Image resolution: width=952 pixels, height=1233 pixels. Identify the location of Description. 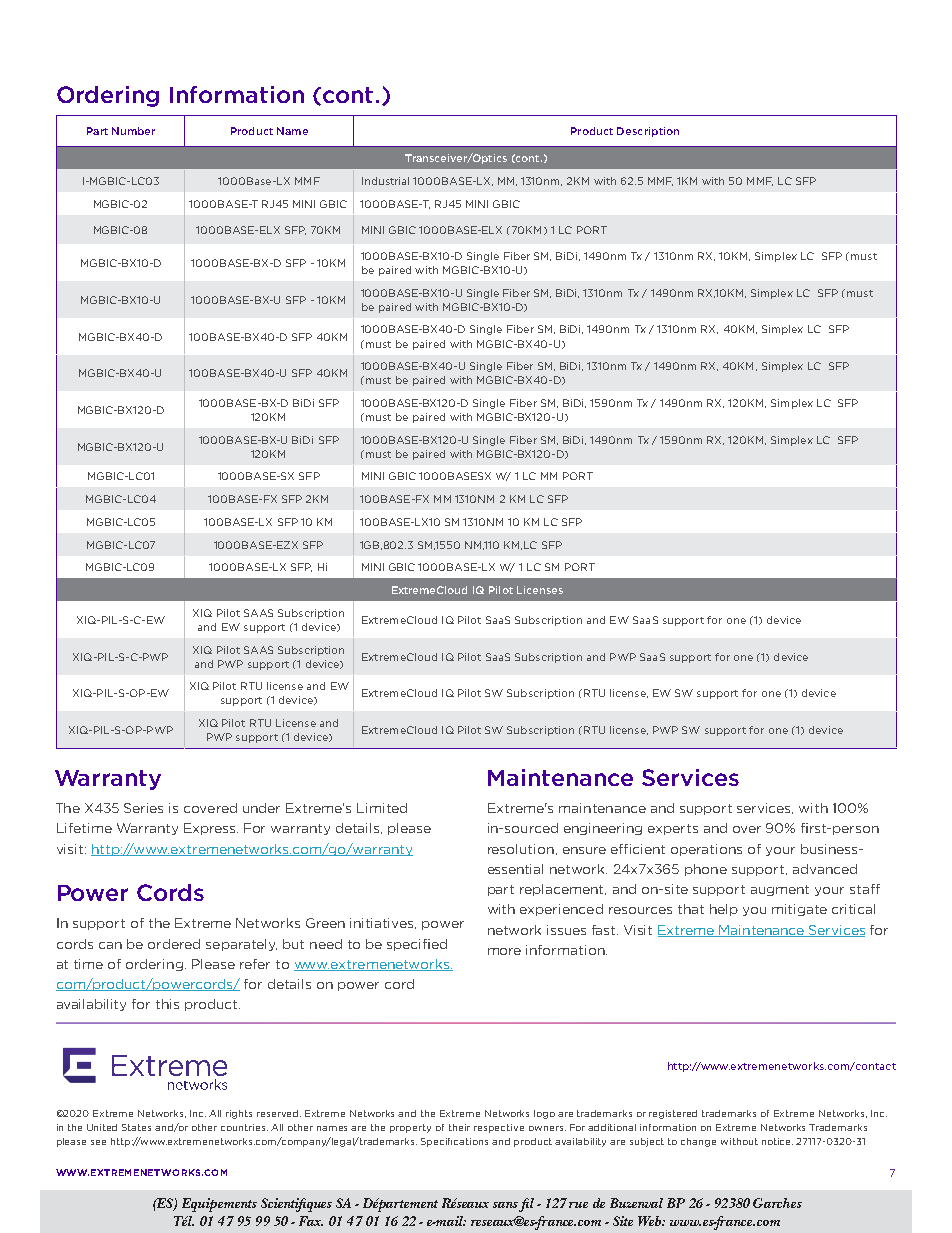
(648, 132).
